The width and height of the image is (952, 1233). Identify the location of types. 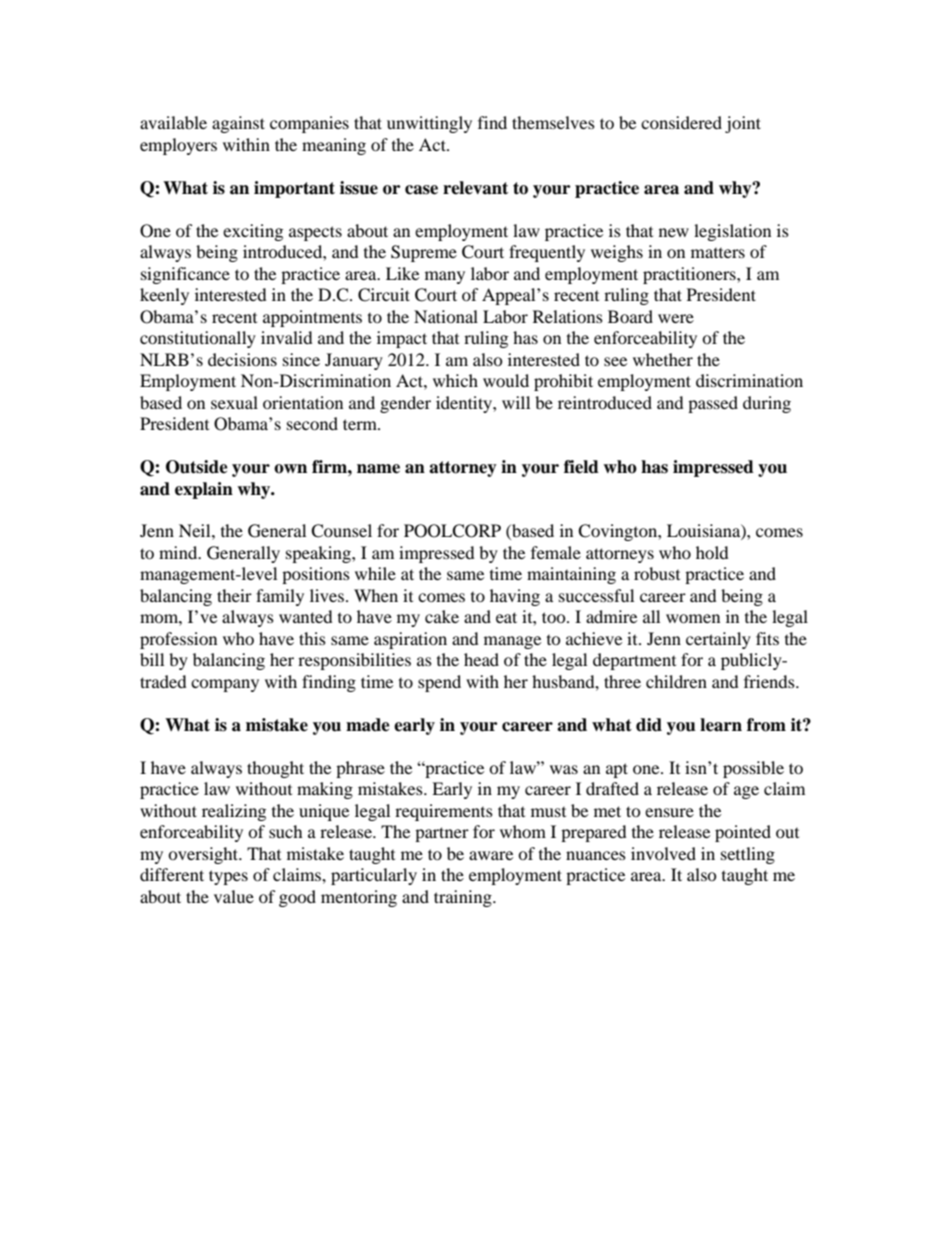
(228, 877).
